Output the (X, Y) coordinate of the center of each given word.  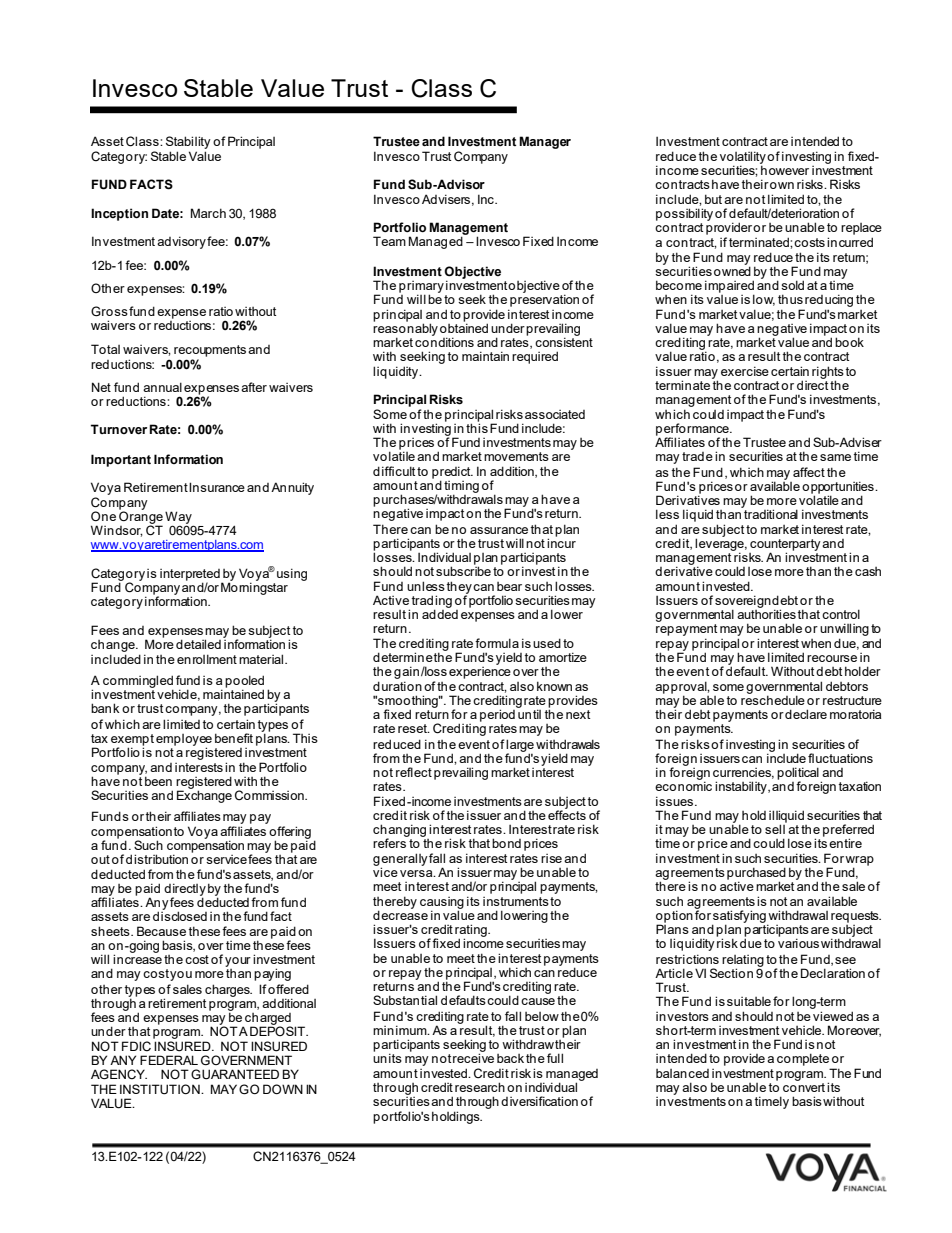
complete (803, 1059)
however (785, 170)
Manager (545, 142)
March (208, 213)
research (480, 1087)
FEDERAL (169, 1060)
